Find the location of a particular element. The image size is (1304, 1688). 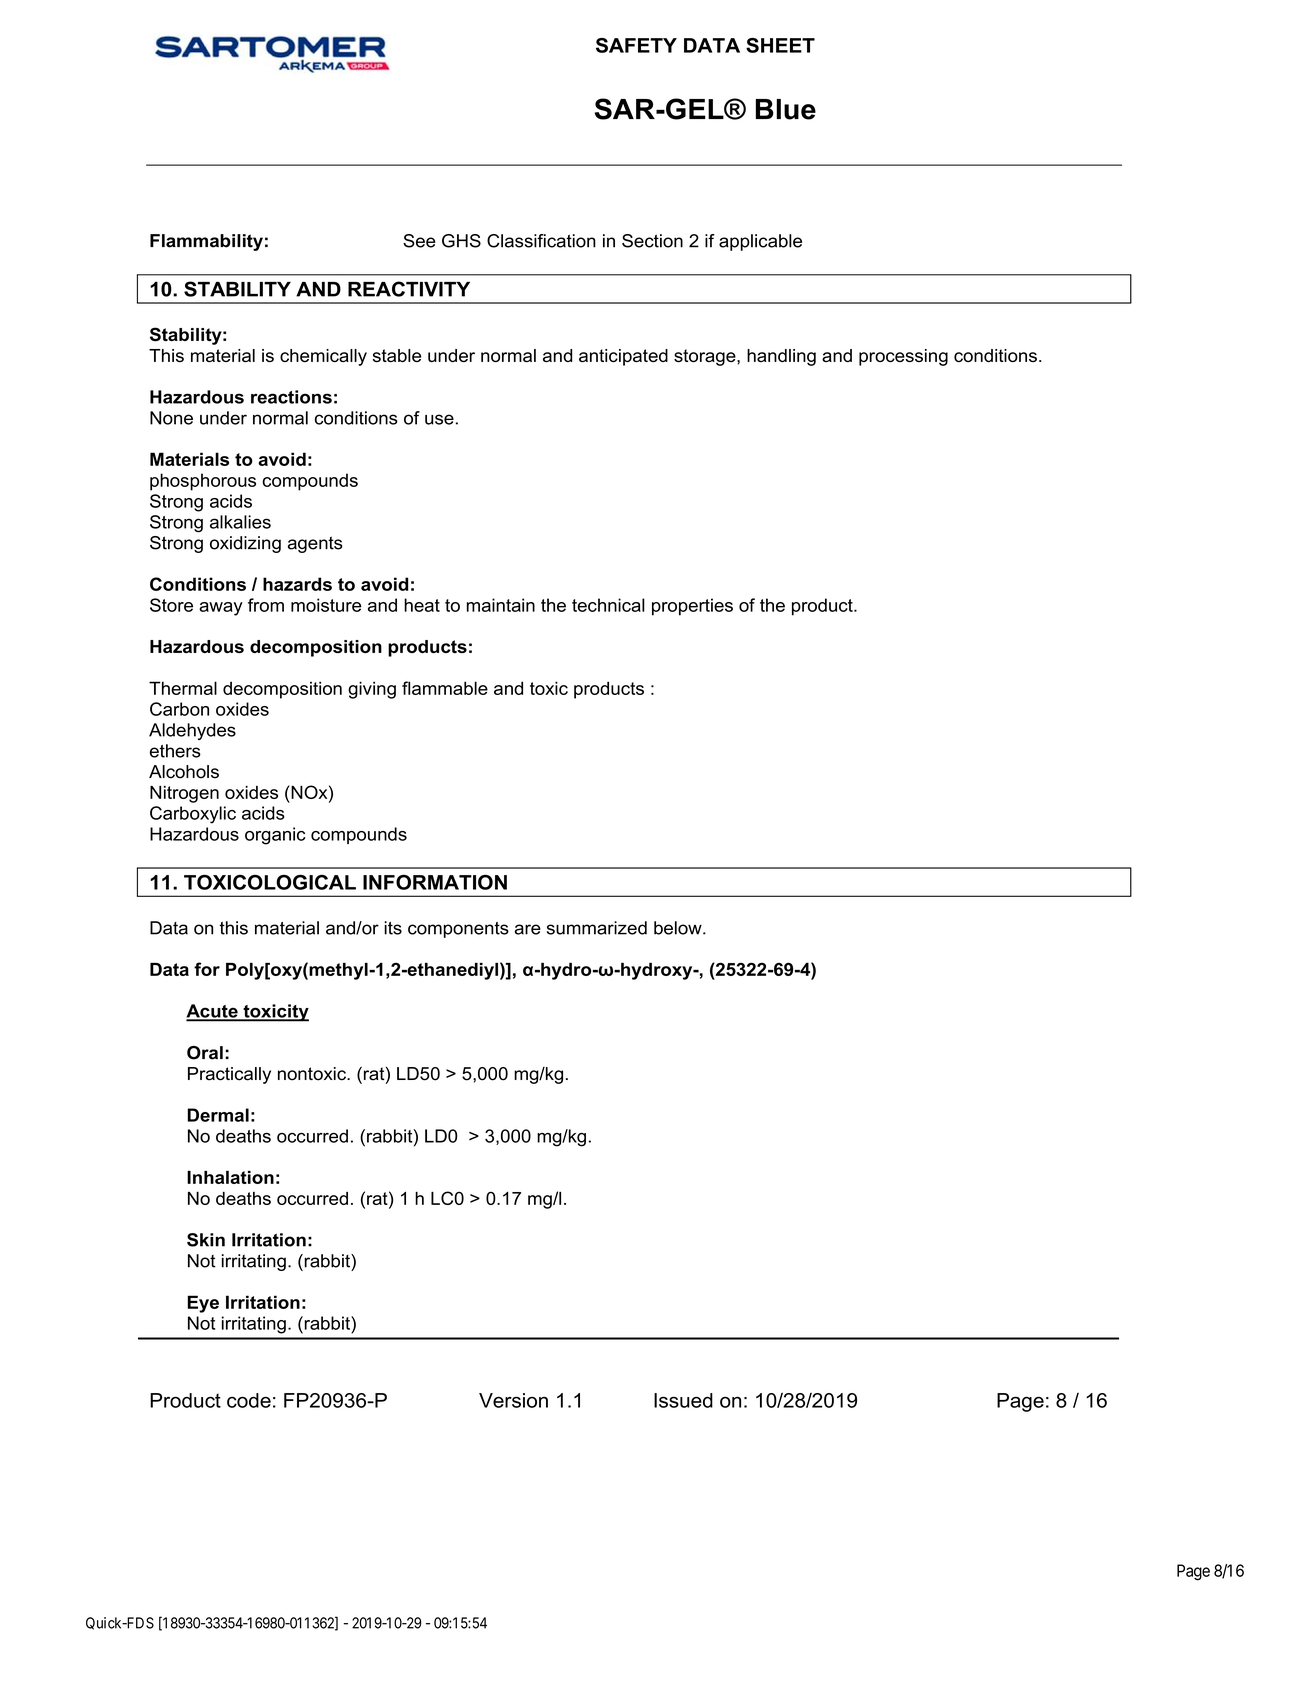

SAFETY is located at coordinates (636, 45).
